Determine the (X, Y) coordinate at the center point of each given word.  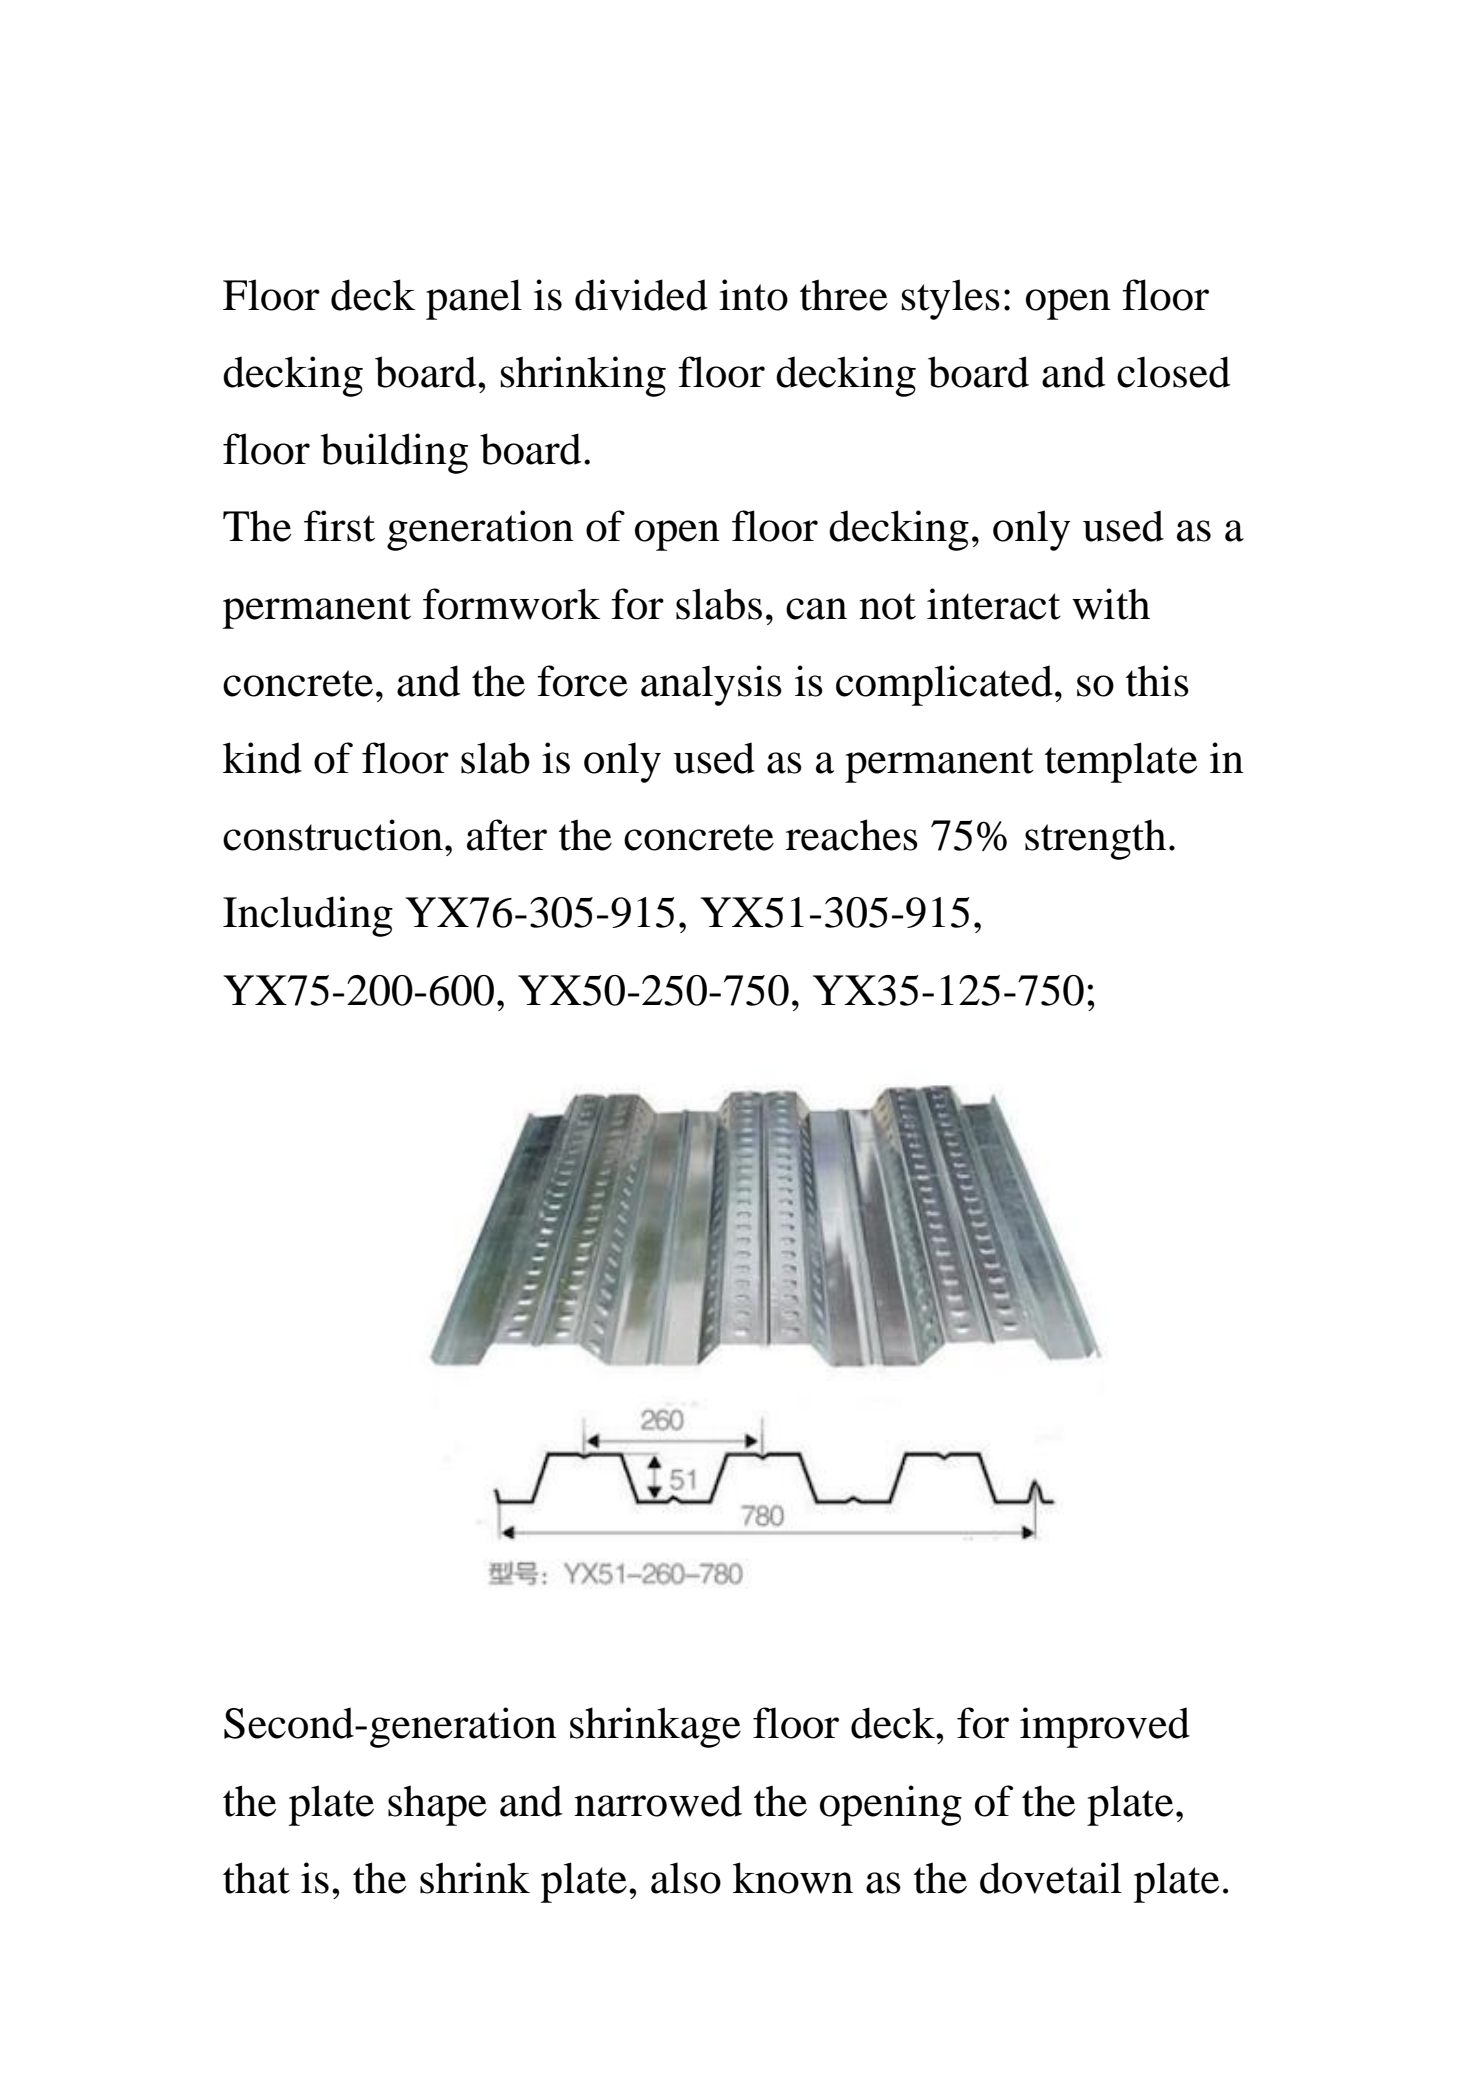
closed (1173, 372)
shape (437, 1805)
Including (308, 916)
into (753, 295)
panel (474, 299)
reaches (852, 835)
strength (1095, 839)
